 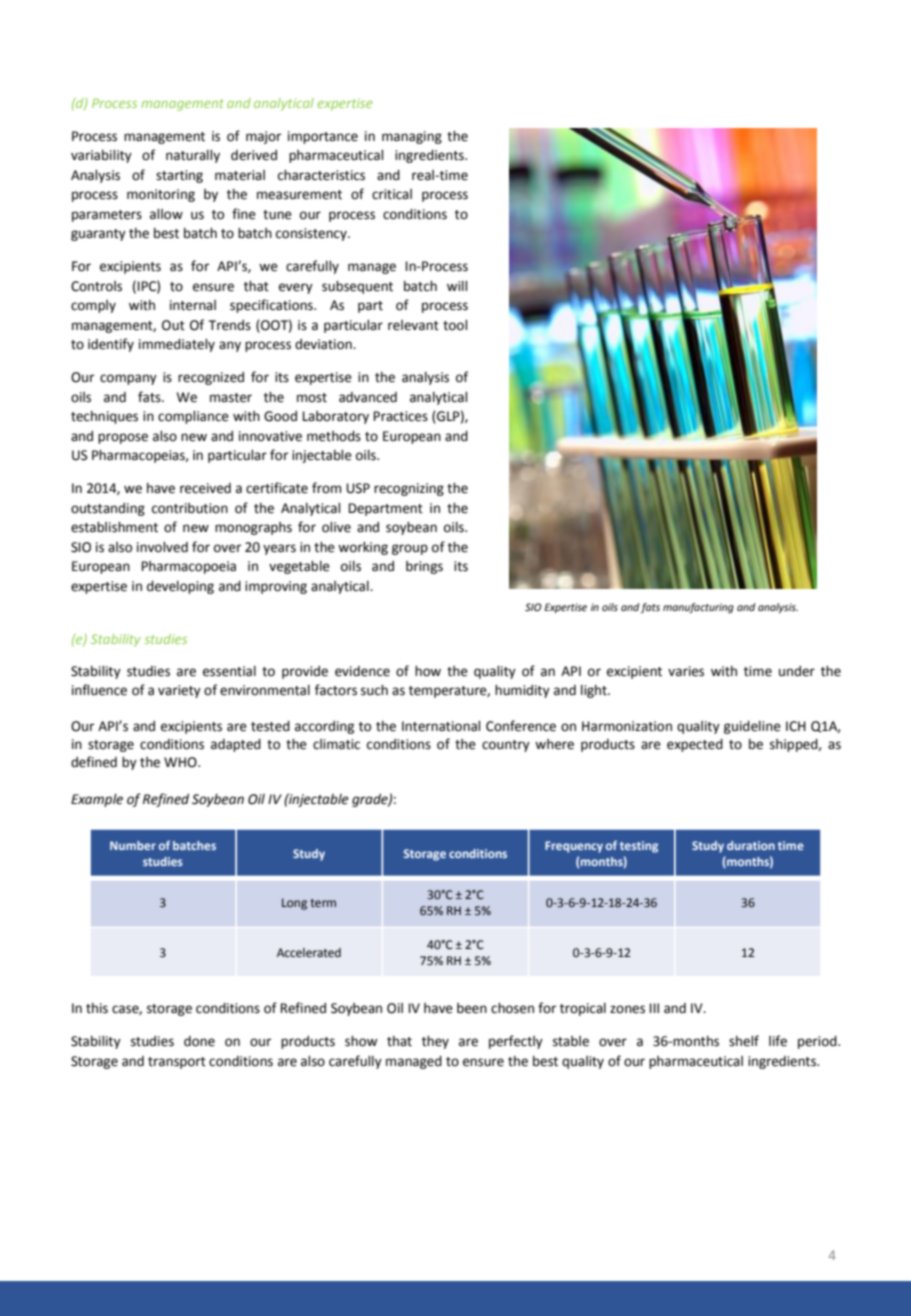 I want to click on managing, so click(x=412, y=137).
